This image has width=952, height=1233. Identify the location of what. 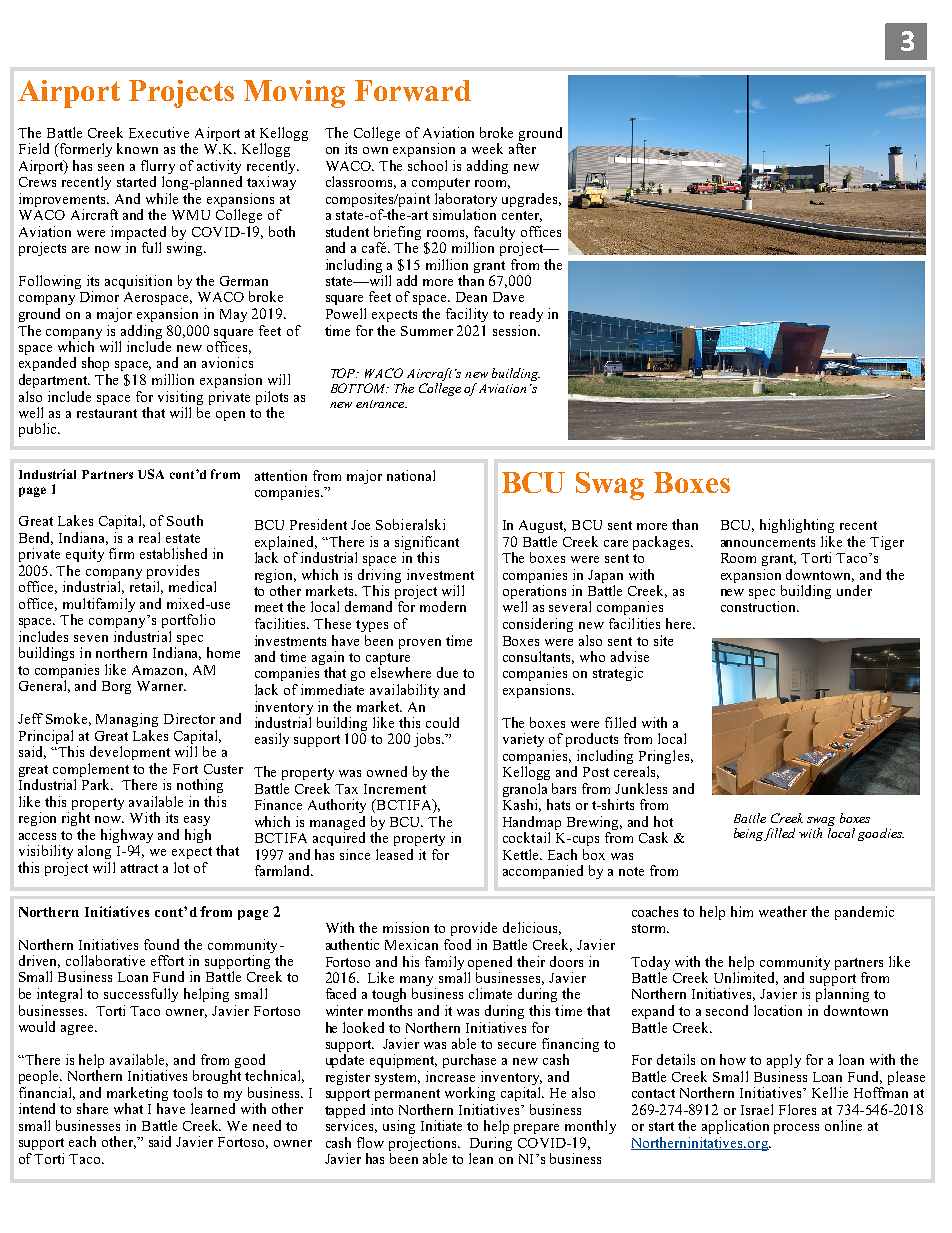
(128, 1108).
